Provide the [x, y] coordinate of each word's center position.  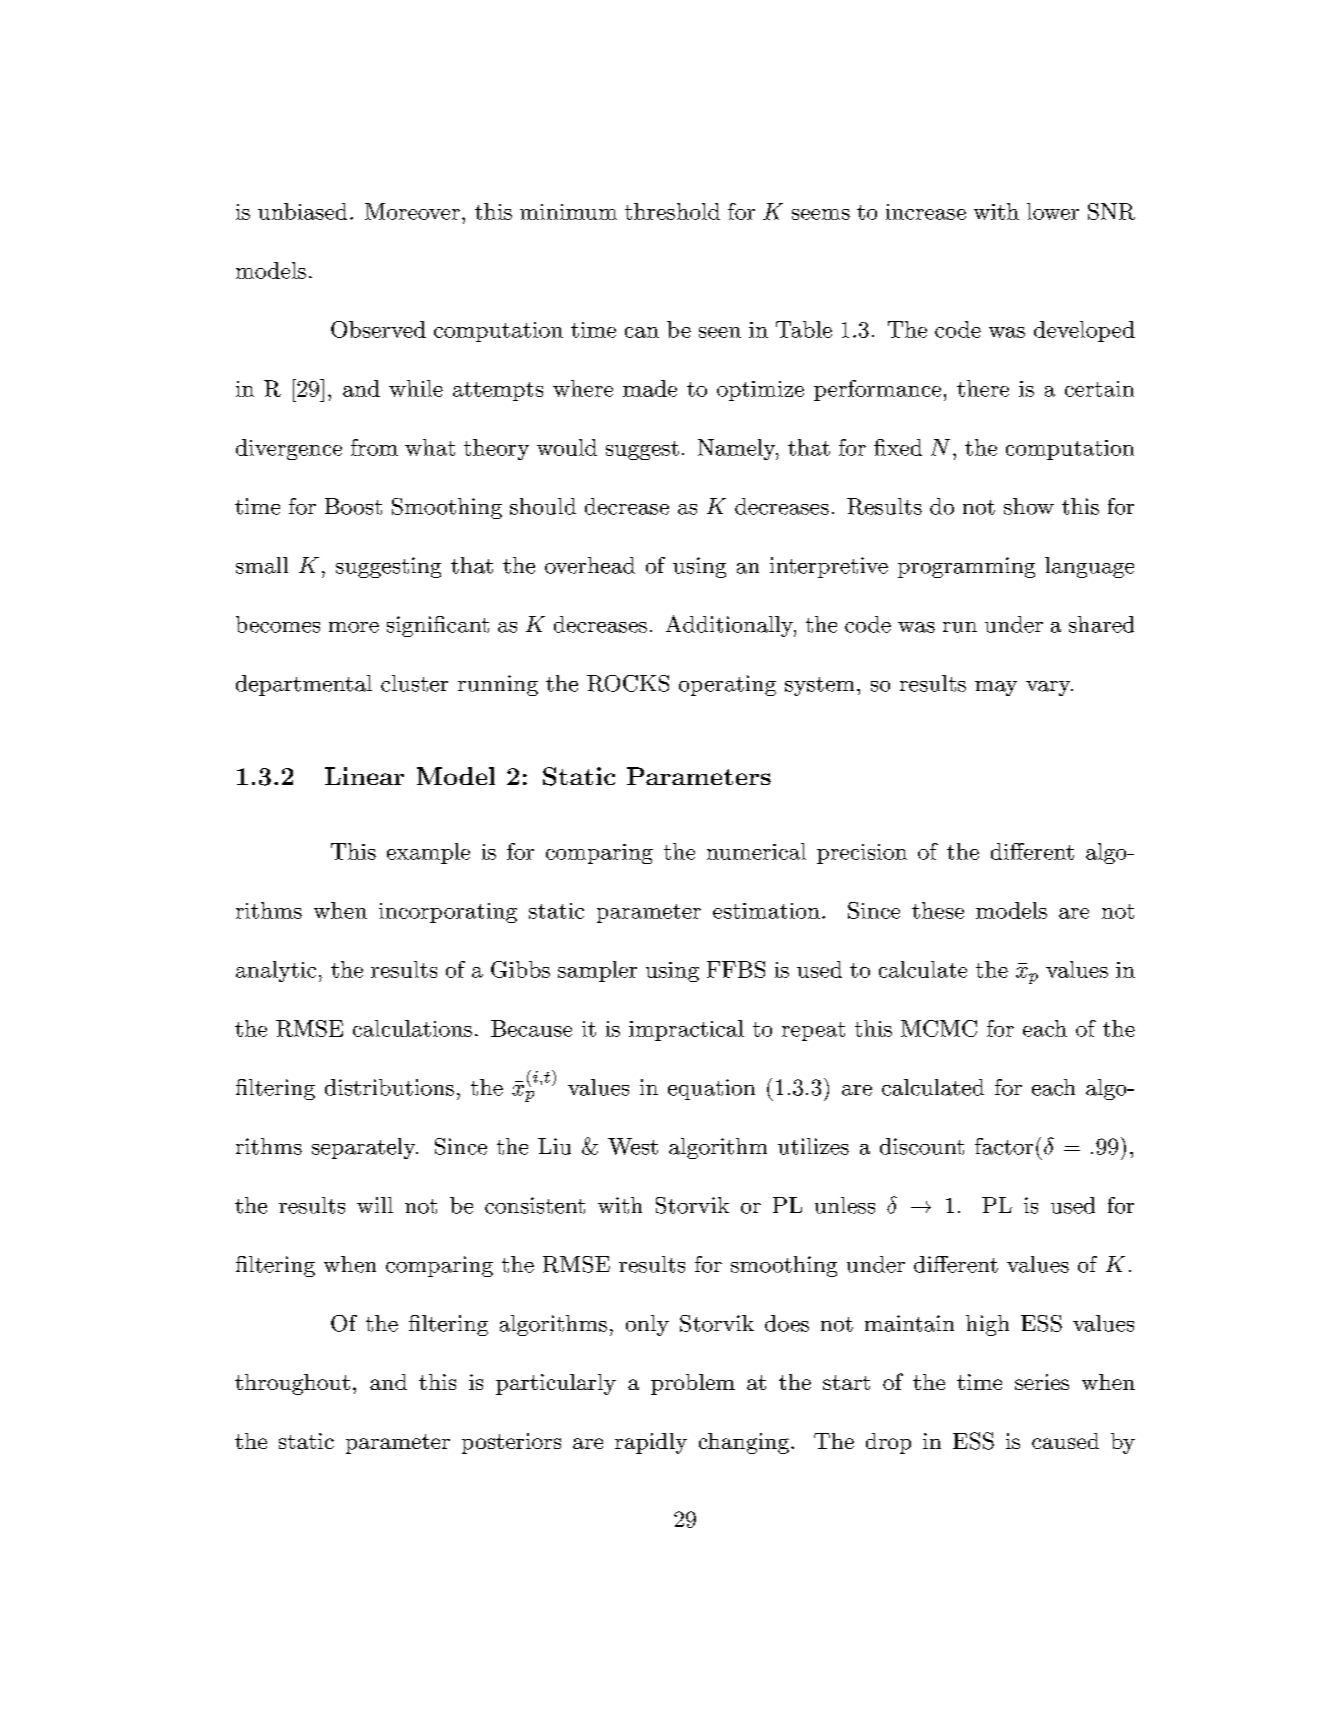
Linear [364, 776]
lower [1053, 211]
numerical [756, 851]
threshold [672, 211]
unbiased [302, 211]
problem [693, 1384]
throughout [292, 1384]
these [938, 910]
